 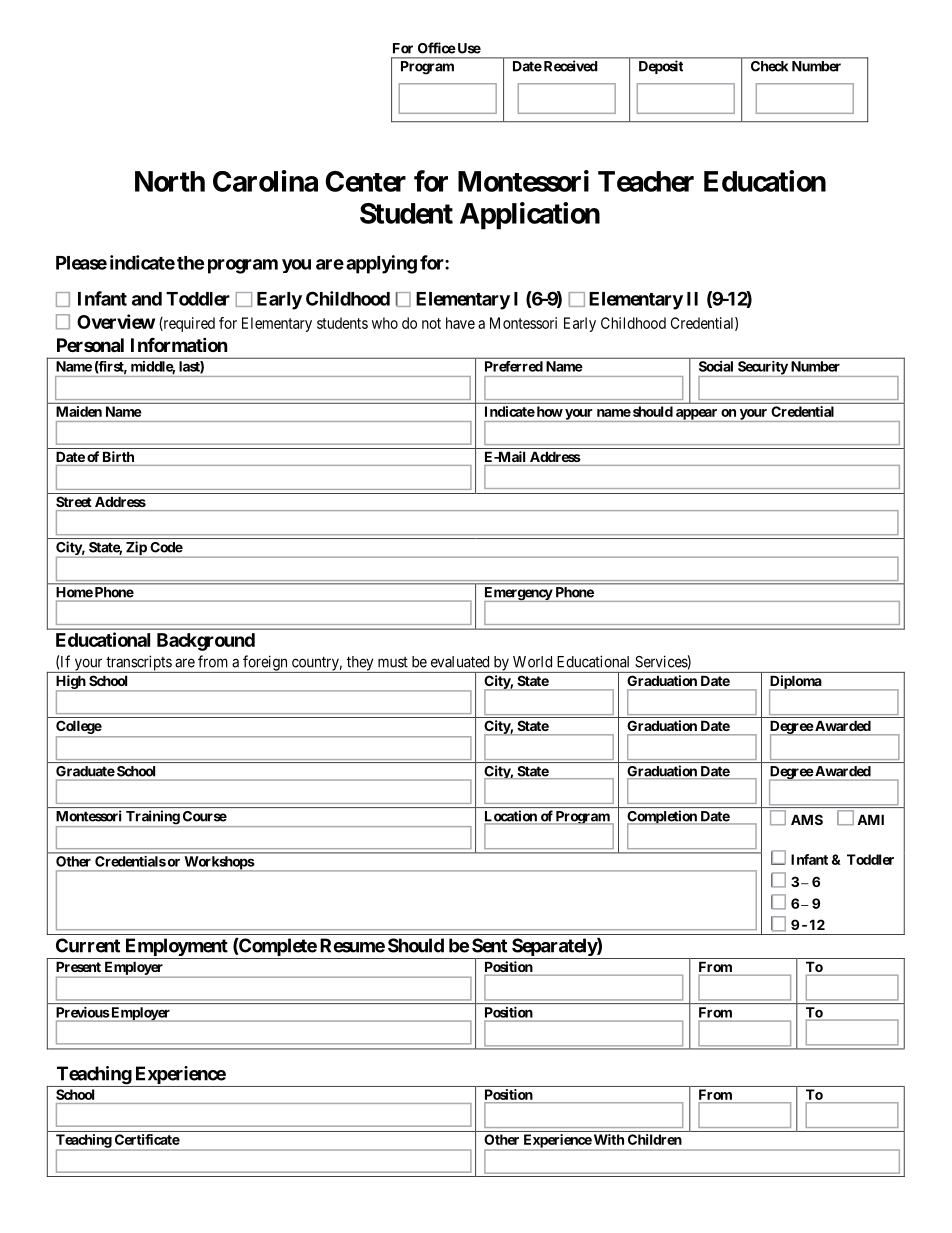 What do you see at coordinates (147, 1139) in the image?
I see `Certificate` at bounding box center [147, 1139].
